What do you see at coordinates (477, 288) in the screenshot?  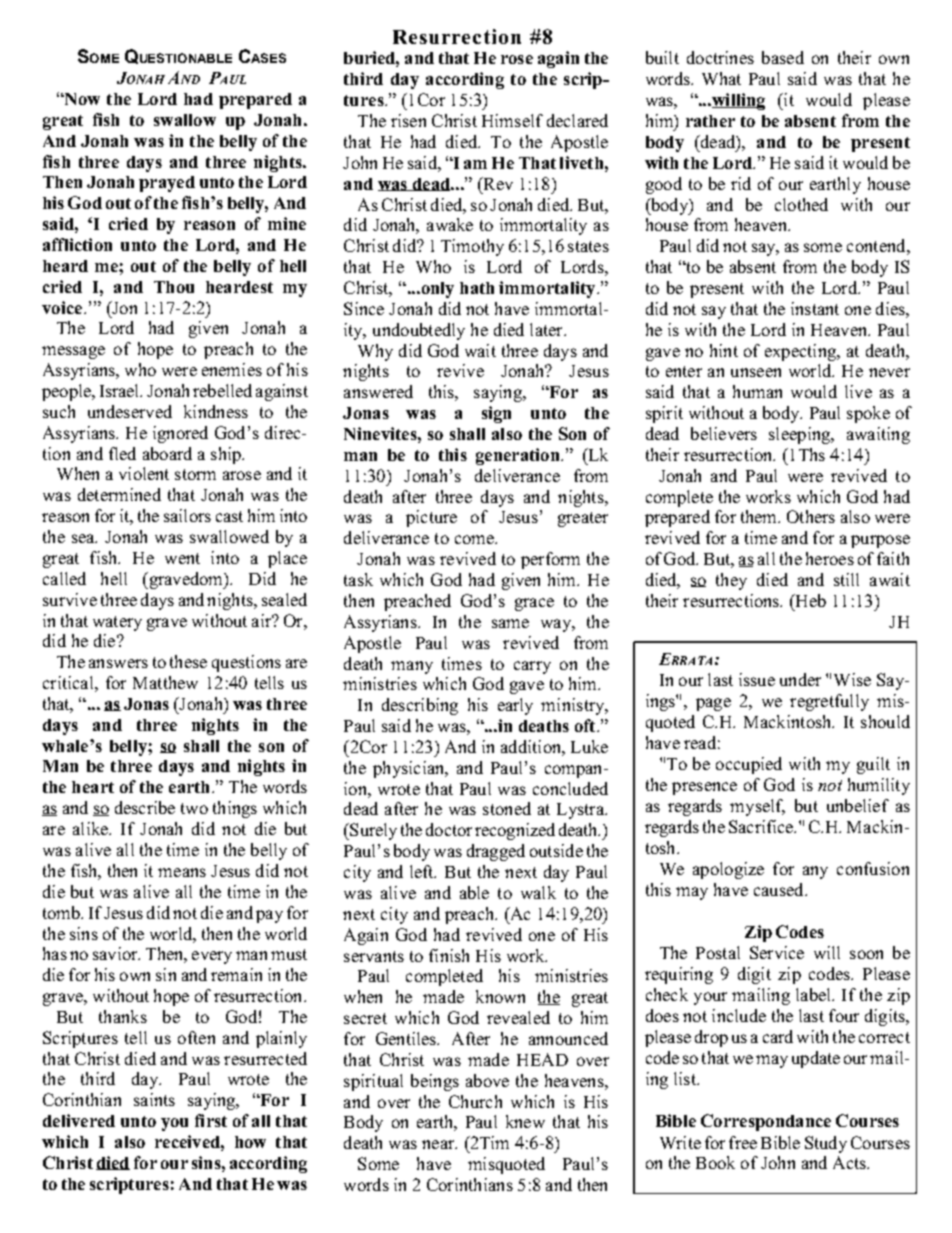 I see `hath` at bounding box center [477, 288].
